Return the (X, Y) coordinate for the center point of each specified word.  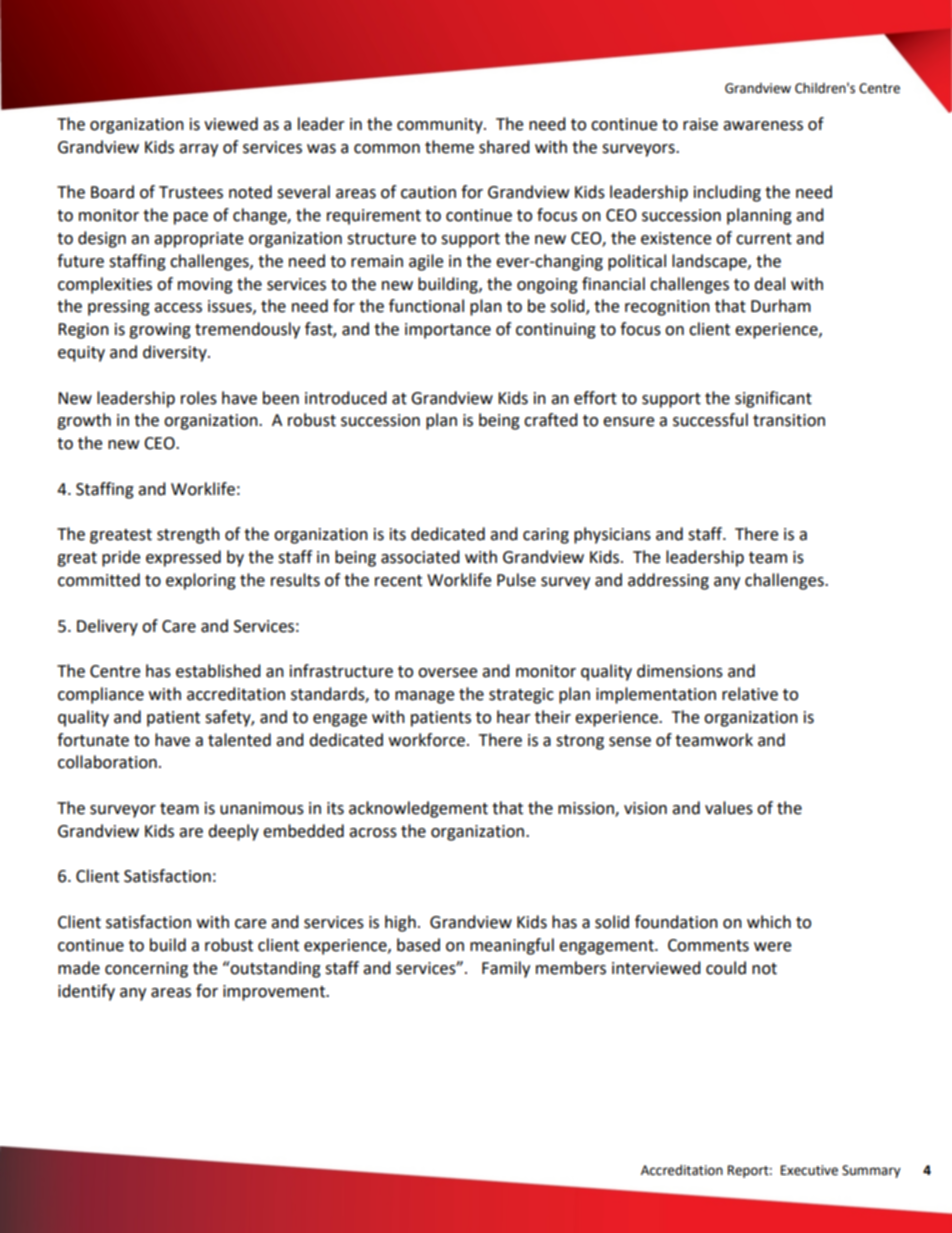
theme (449, 147)
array (198, 150)
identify (86, 992)
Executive (809, 1170)
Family (506, 969)
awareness (763, 126)
